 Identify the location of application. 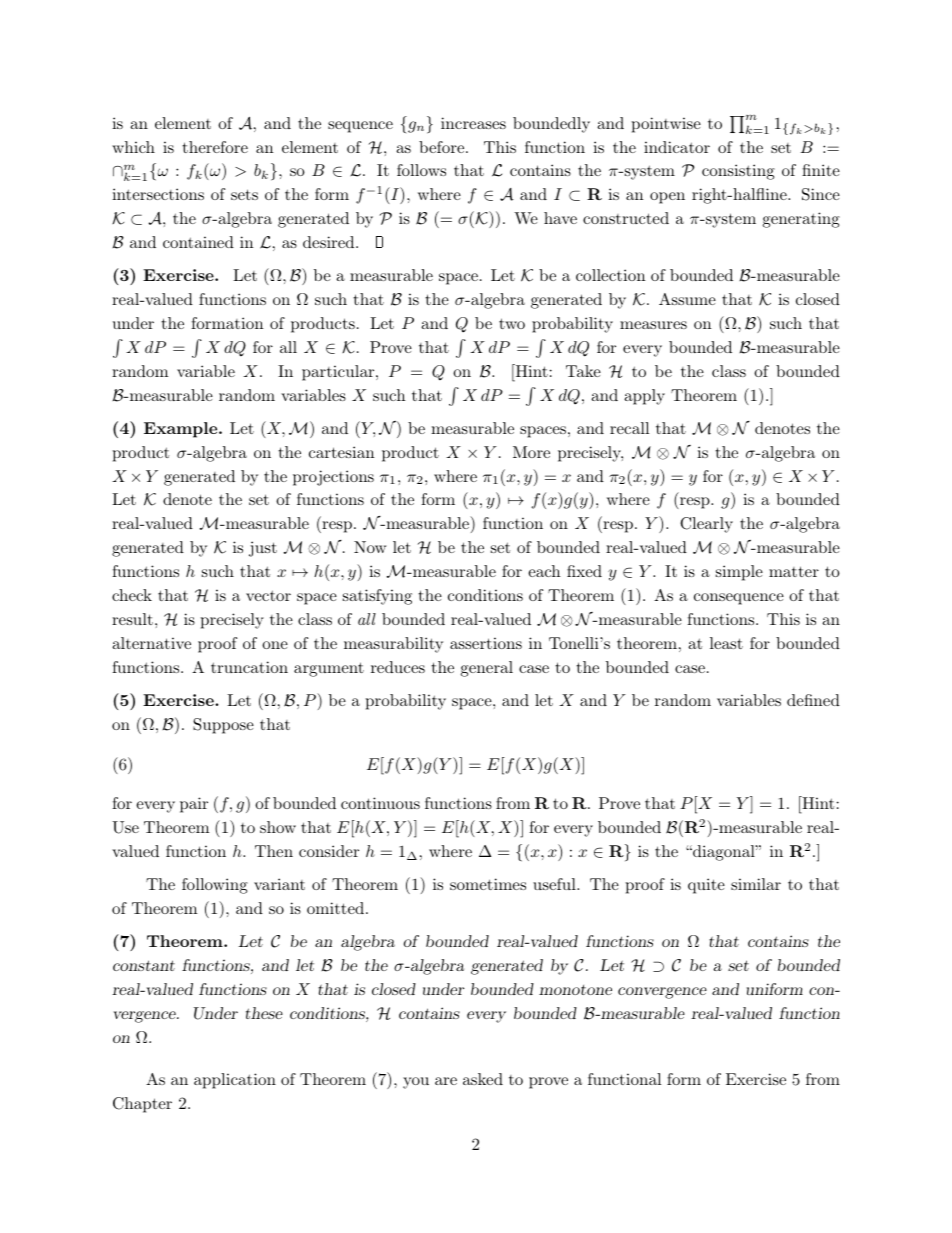
(235, 1081).
